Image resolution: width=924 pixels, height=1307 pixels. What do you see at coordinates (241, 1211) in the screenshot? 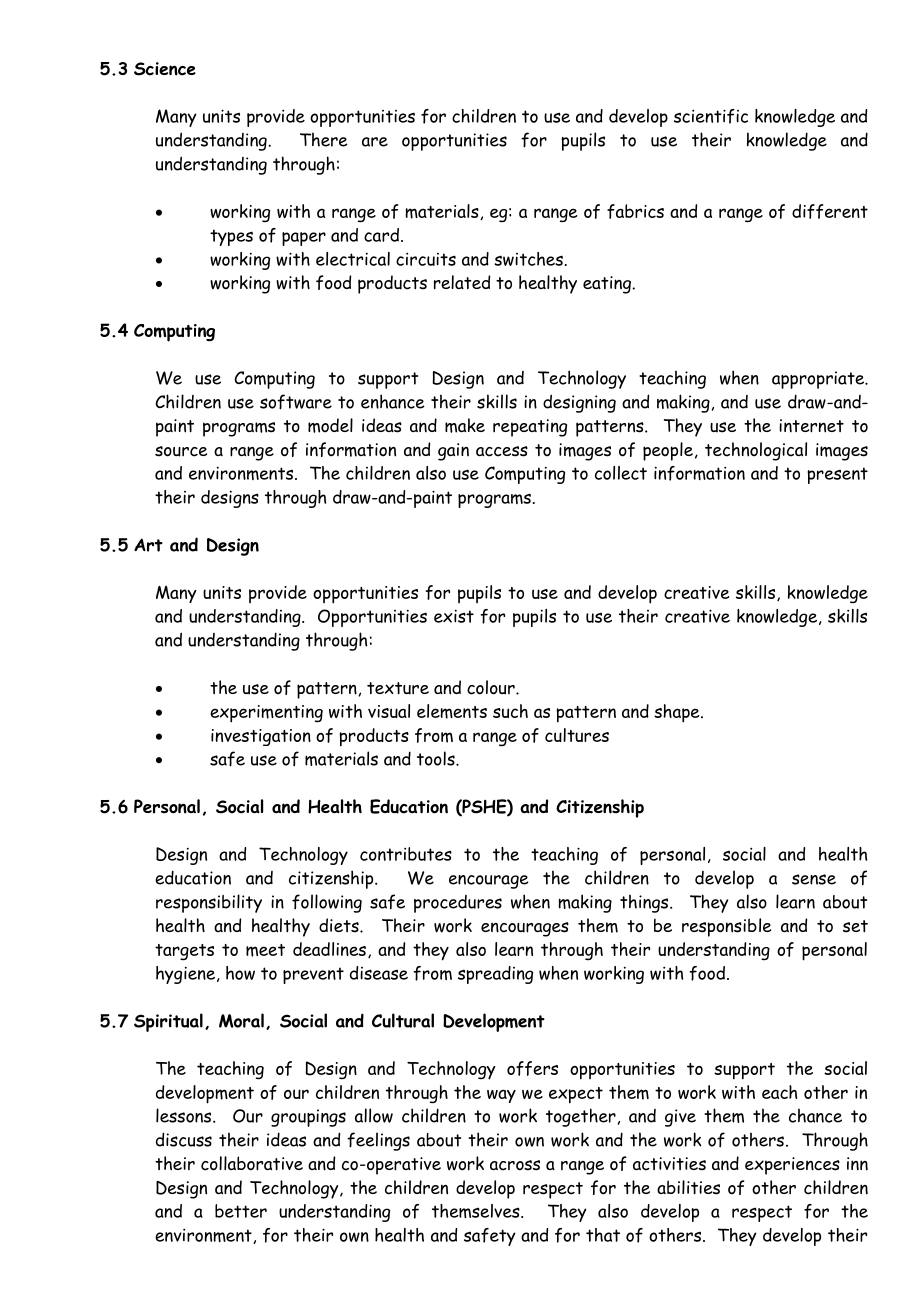
I see `better` at bounding box center [241, 1211].
